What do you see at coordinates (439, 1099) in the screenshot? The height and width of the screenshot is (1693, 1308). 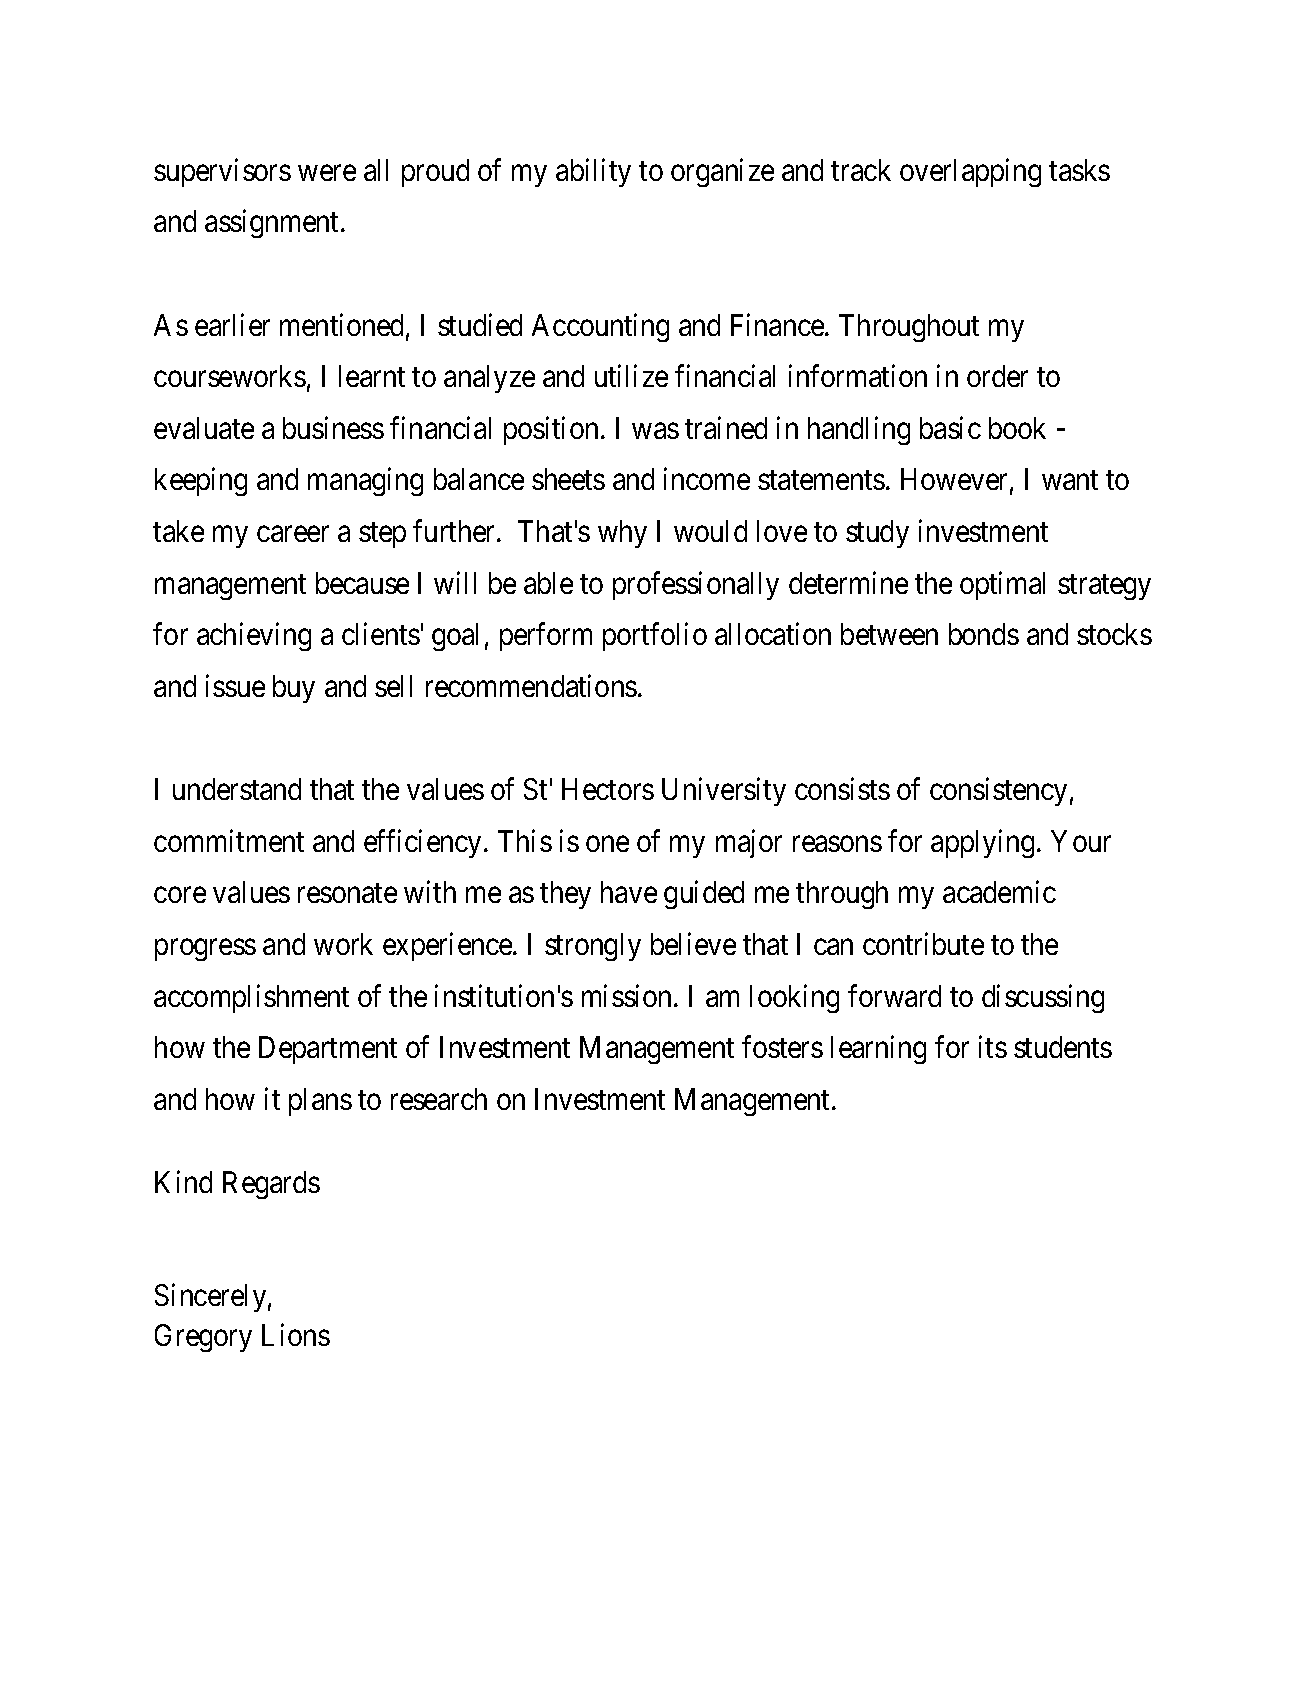 I see `research` at bounding box center [439, 1099].
